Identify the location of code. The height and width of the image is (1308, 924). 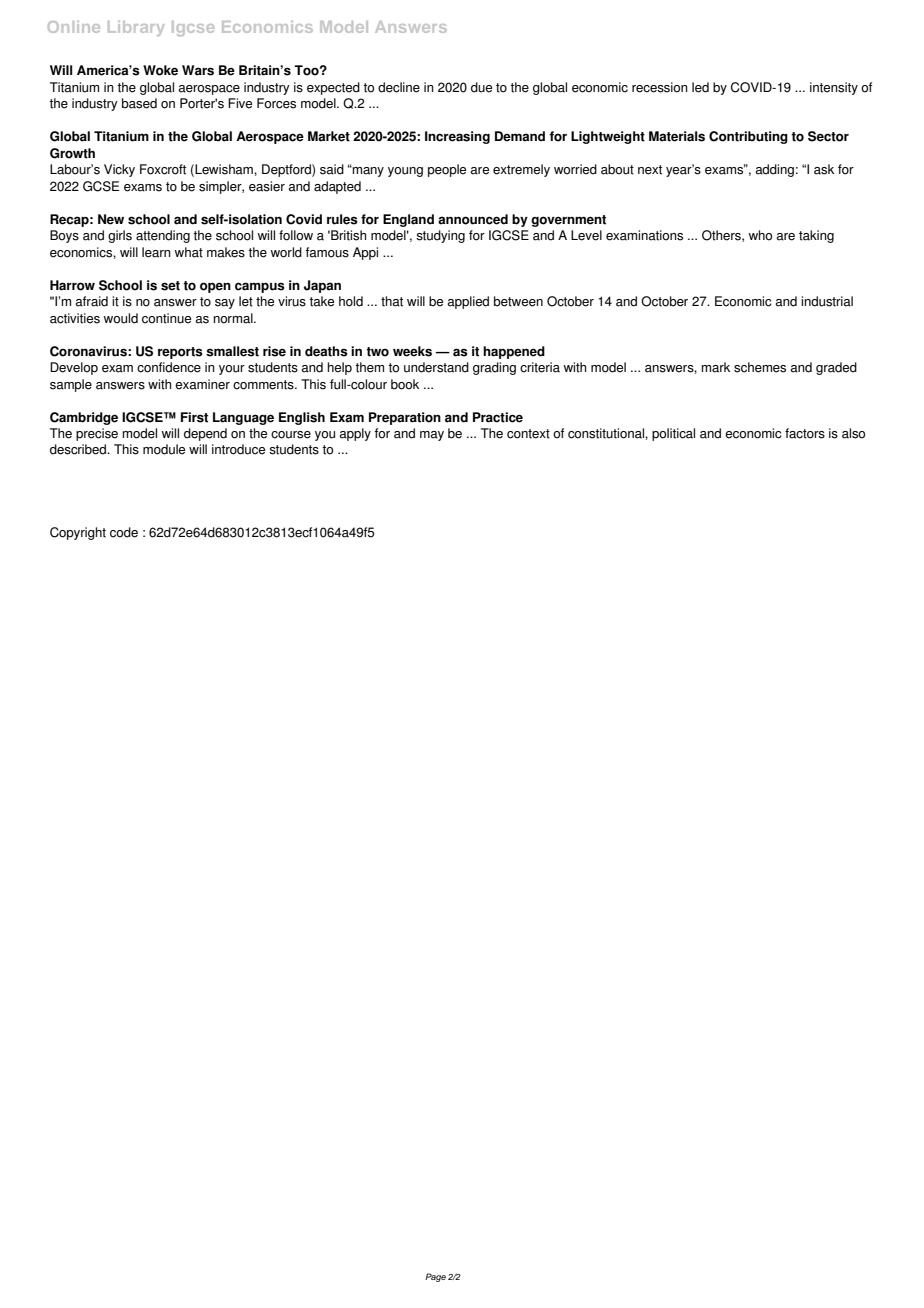
(124, 532).
